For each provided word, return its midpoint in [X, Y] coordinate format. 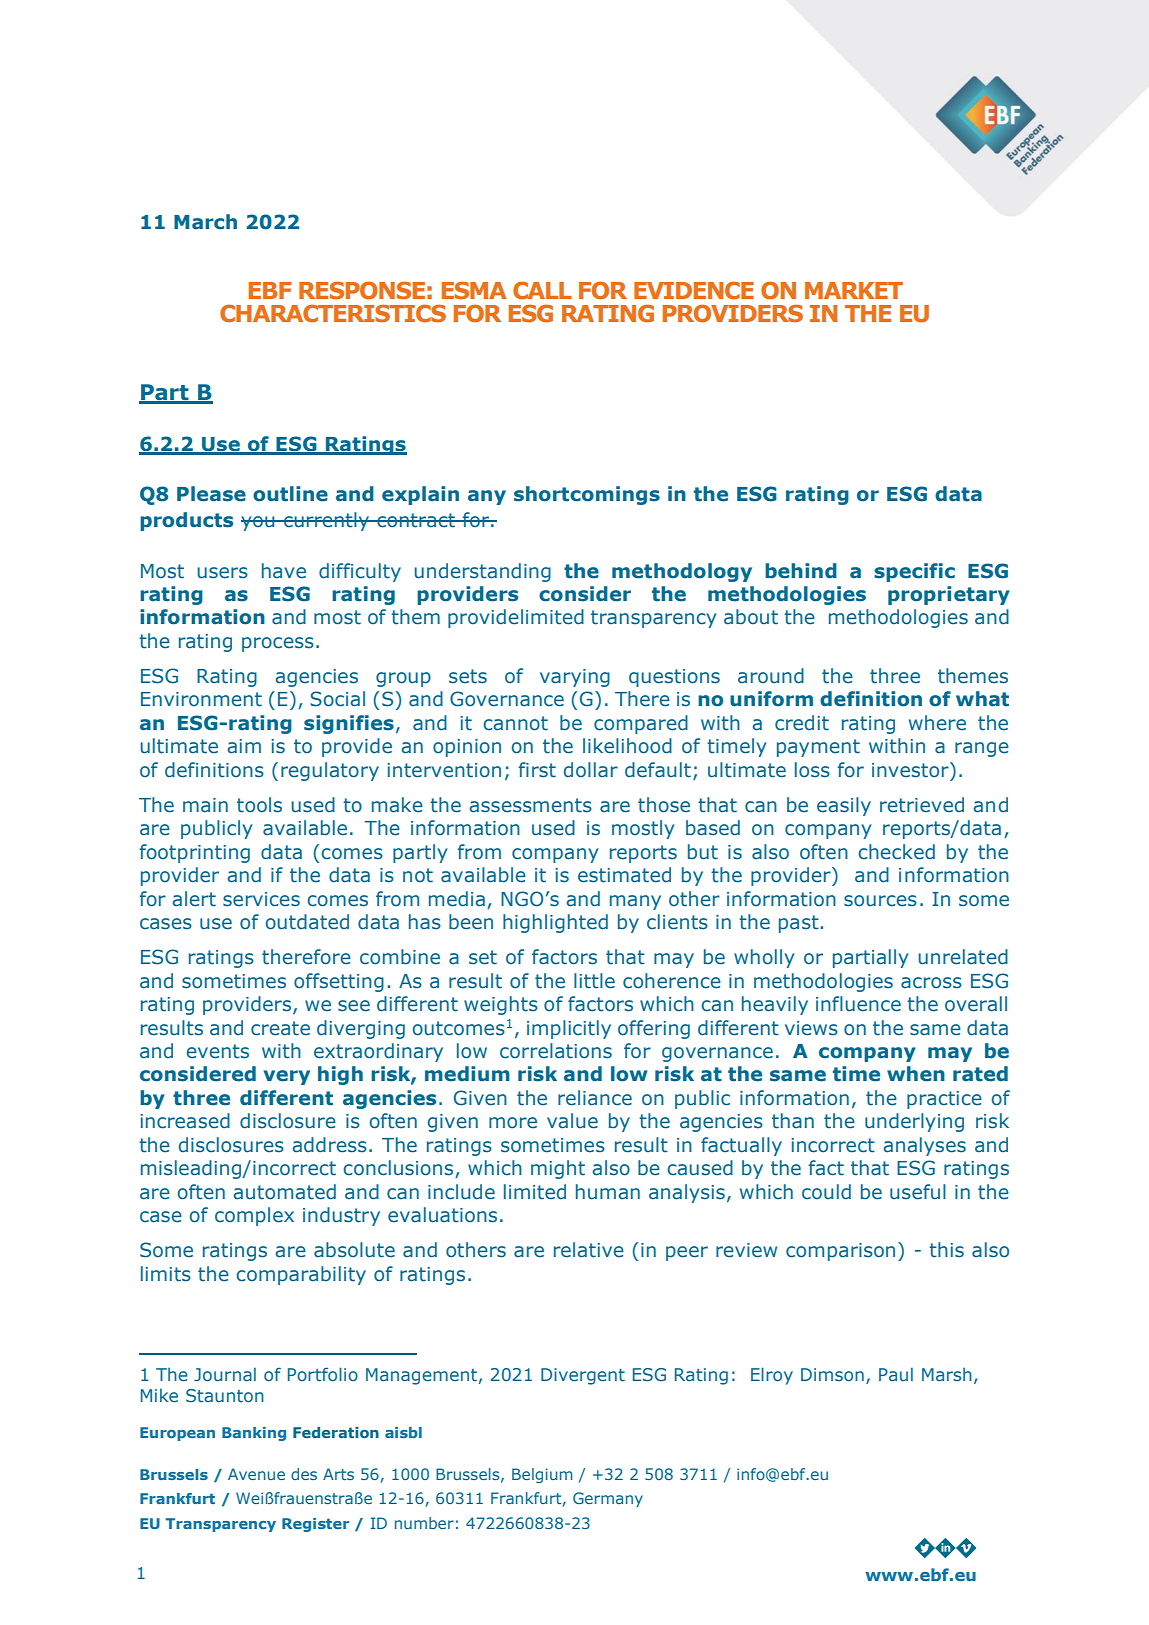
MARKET [854, 290]
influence [858, 1004]
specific [914, 572]
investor [911, 770]
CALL [542, 290]
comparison [840, 1252]
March [205, 222]
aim [244, 746]
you [259, 523]
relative [589, 1250]
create [280, 1028]
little [594, 981]
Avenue [256, 1474]
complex [254, 1216]
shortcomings [587, 495]
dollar [591, 770]
